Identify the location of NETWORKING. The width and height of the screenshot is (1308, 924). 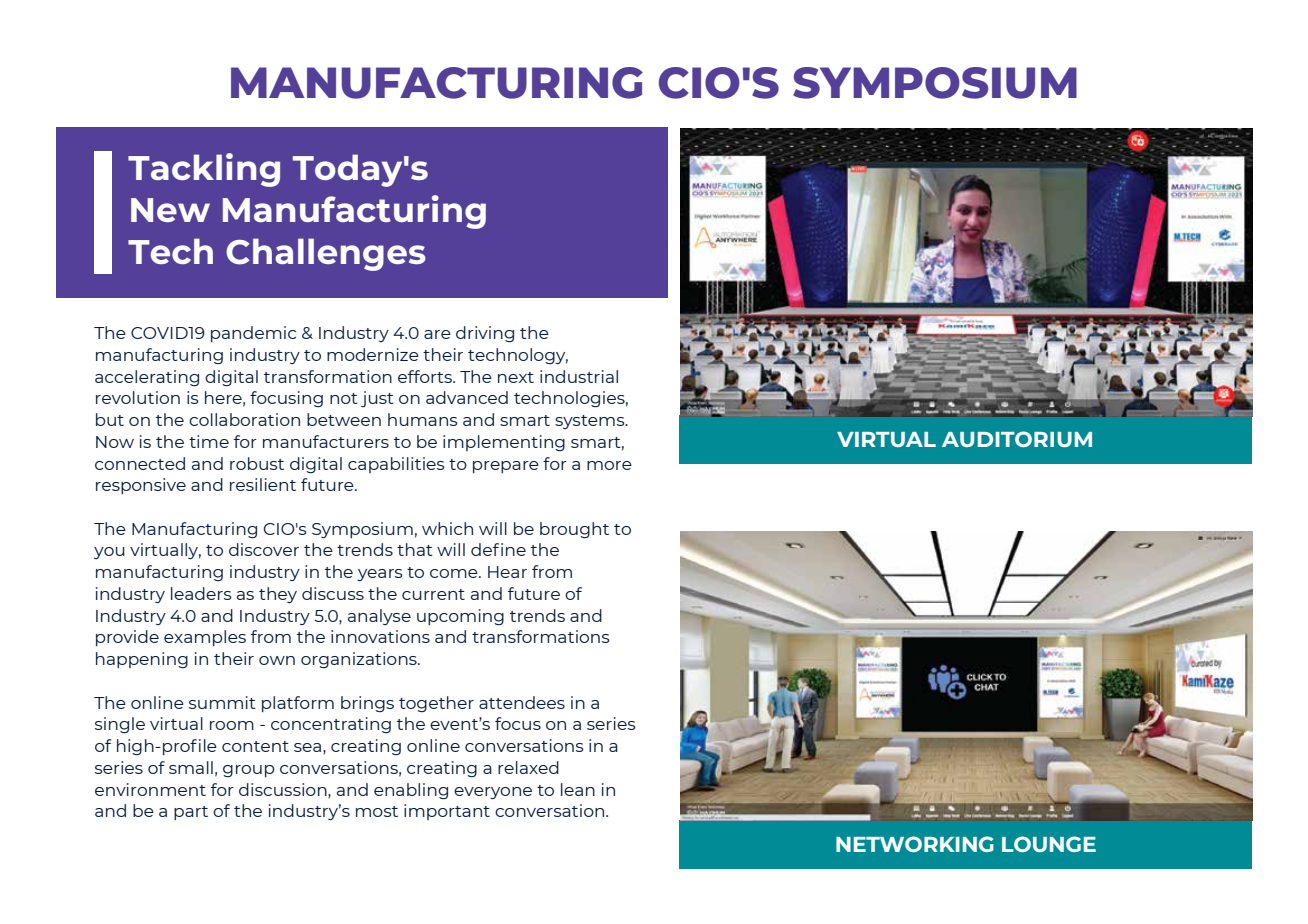
(915, 844).
